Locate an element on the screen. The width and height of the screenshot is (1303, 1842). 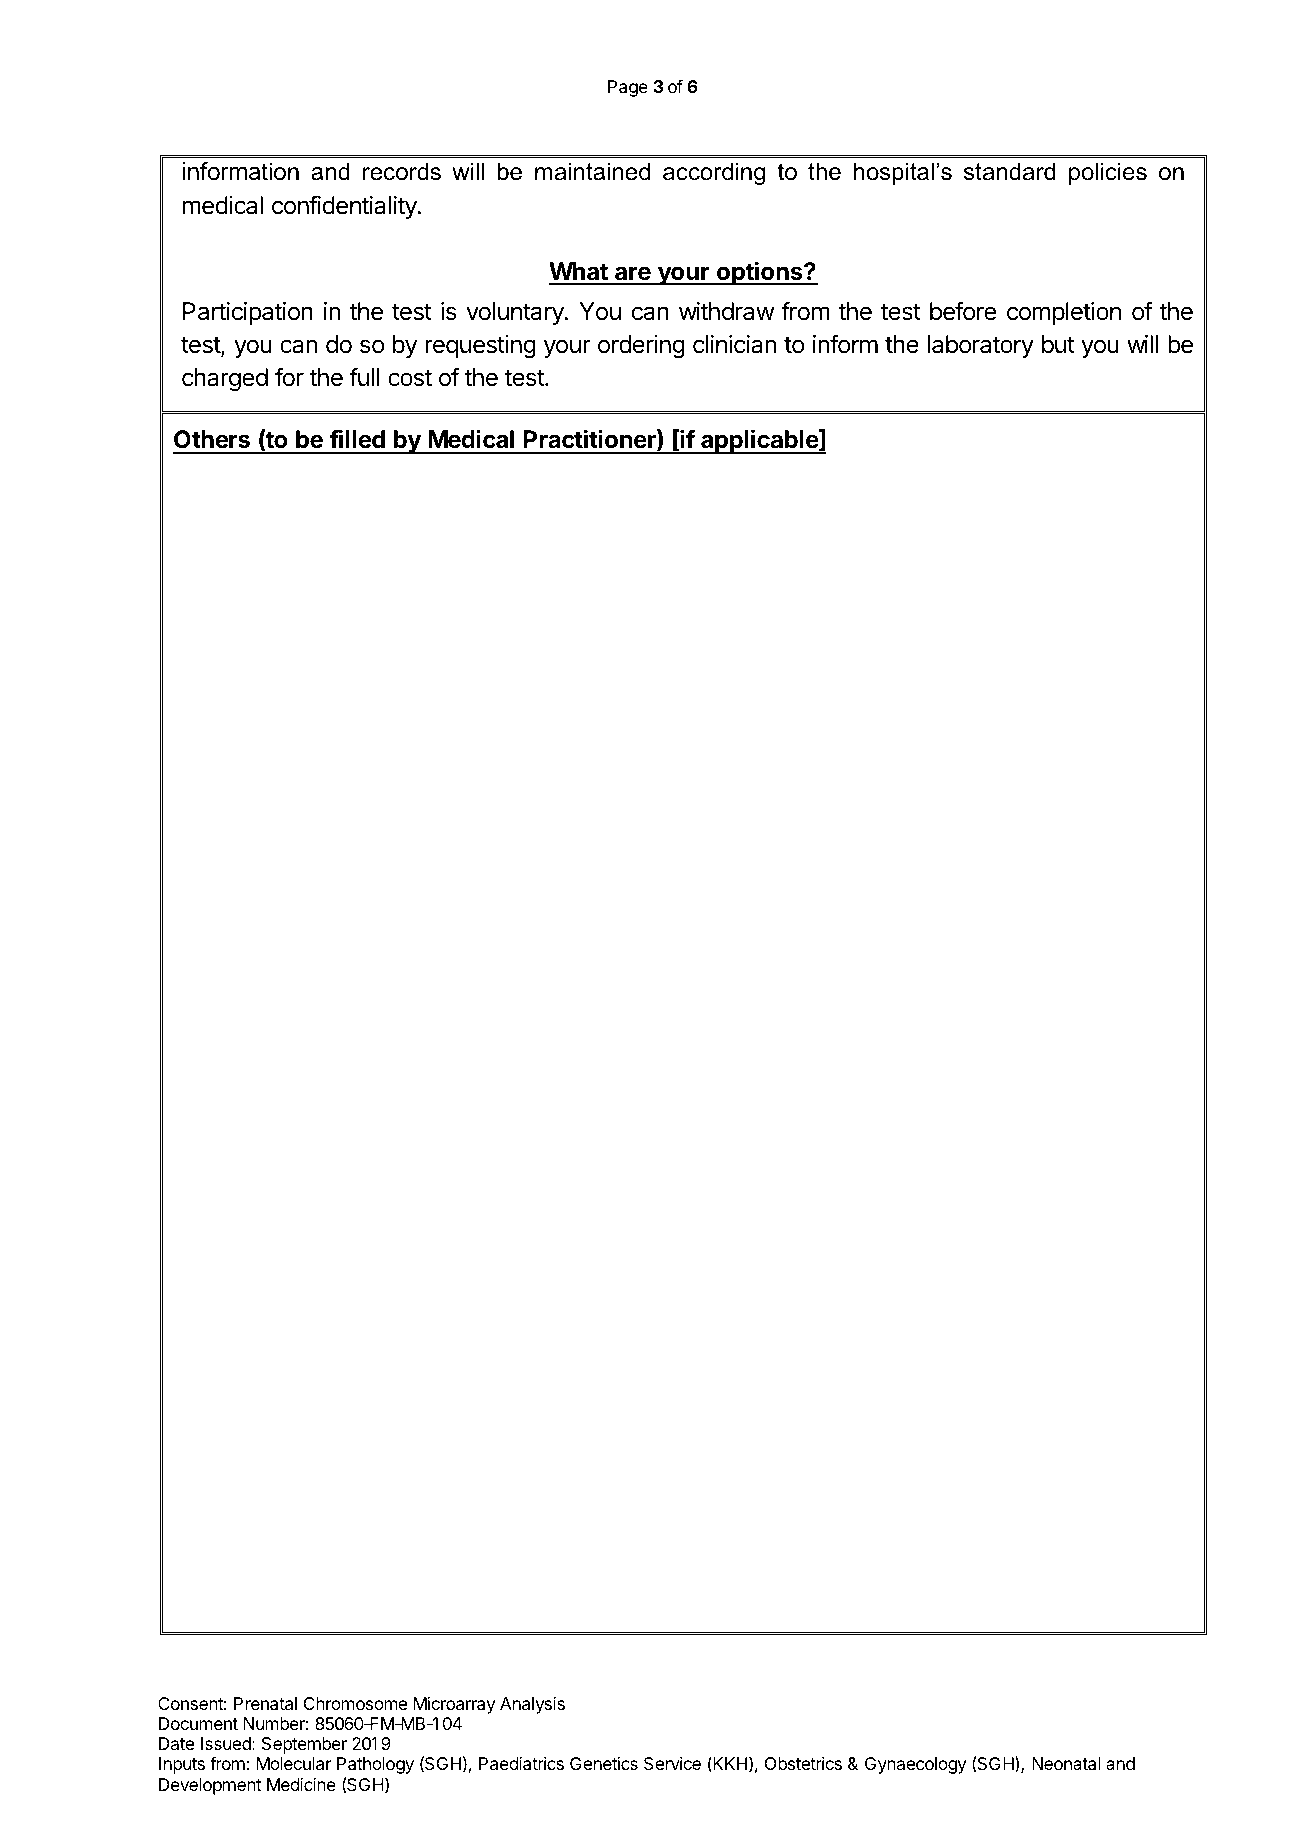
Page is located at coordinates (628, 88).
